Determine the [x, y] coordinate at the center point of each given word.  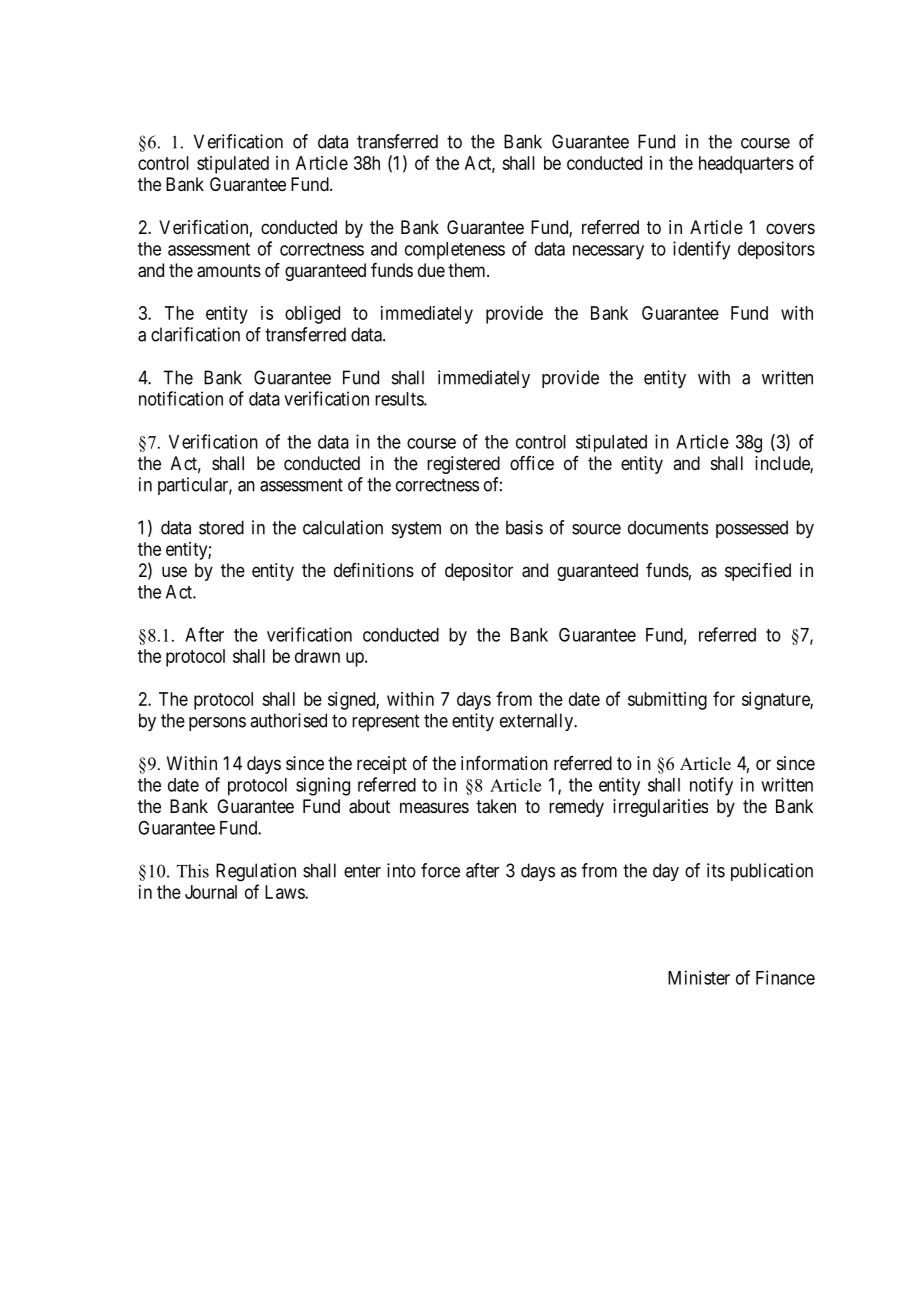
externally [538, 722]
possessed [752, 529]
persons [217, 724]
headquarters [746, 165]
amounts [229, 271]
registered [463, 465]
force [440, 870]
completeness [455, 251]
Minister [699, 977]
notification [181, 398]
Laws [285, 892]
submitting [667, 701]
